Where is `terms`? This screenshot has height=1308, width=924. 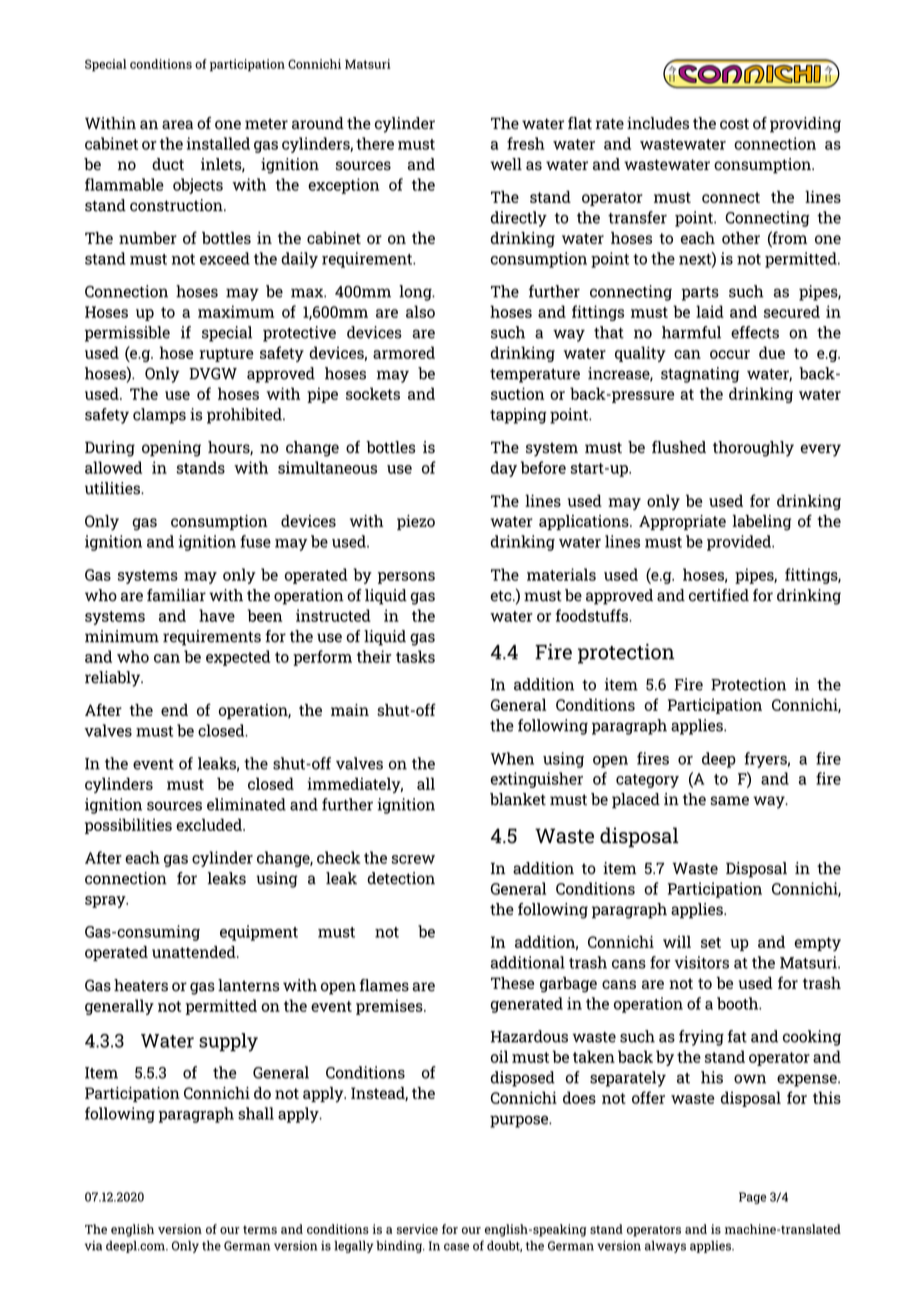 terms is located at coordinates (260, 1229).
